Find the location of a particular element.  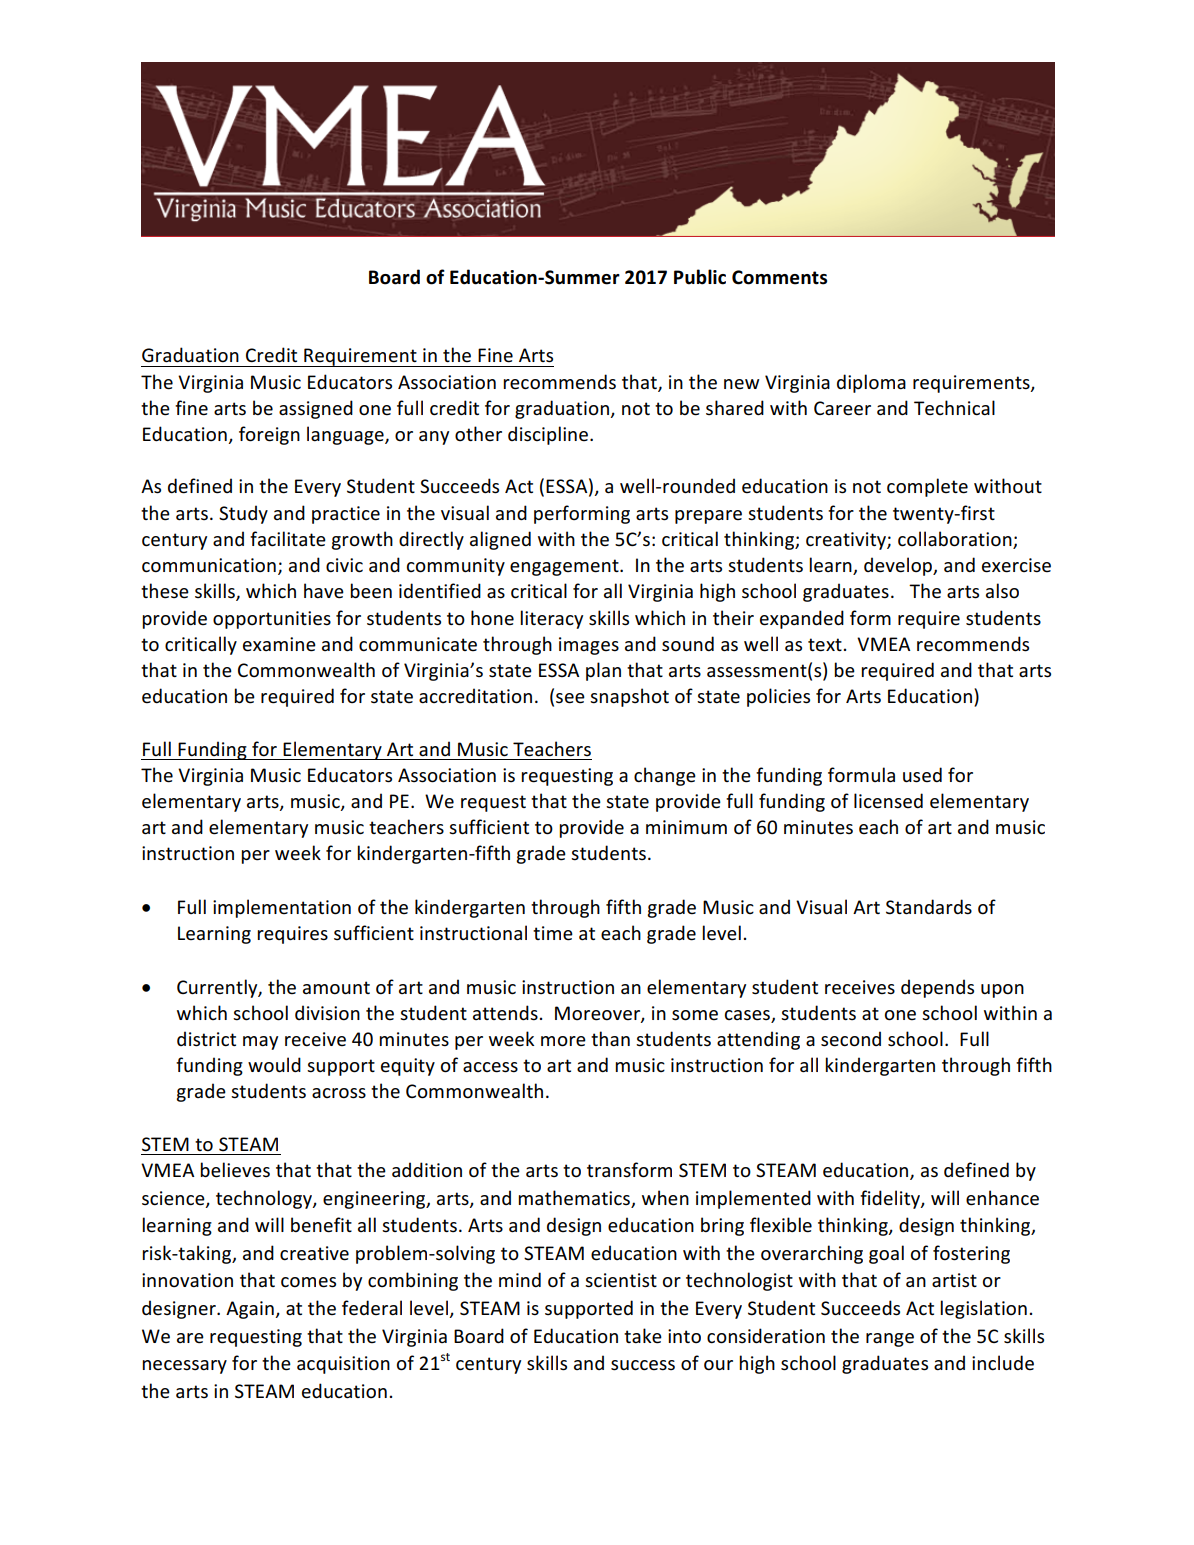

range is located at coordinates (890, 1340).
